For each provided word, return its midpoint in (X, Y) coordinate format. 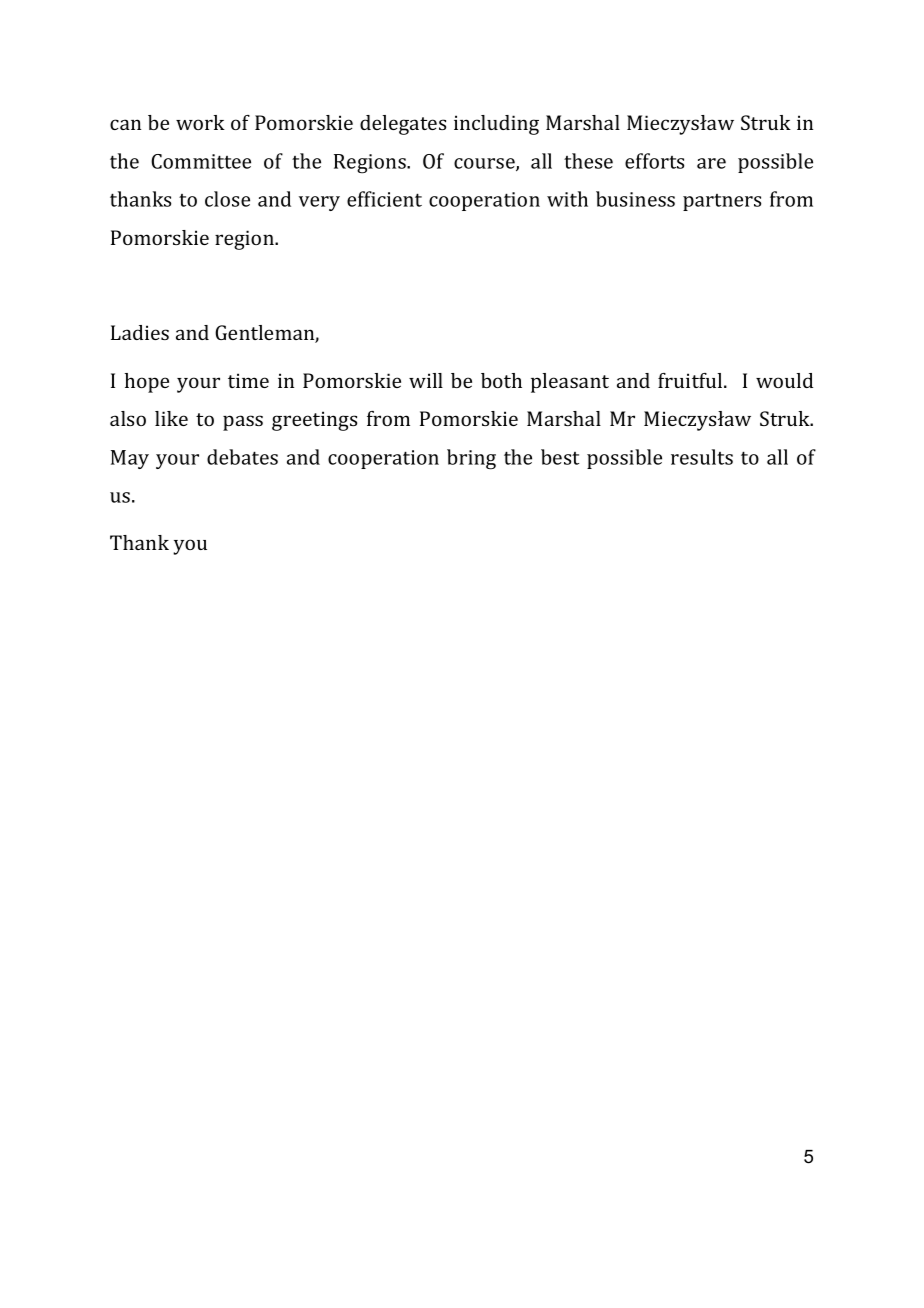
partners (722, 202)
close (227, 199)
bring (471, 459)
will (426, 380)
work (200, 122)
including (496, 125)
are (711, 163)
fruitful (691, 380)
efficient (384, 199)
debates (242, 457)
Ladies (140, 332)
